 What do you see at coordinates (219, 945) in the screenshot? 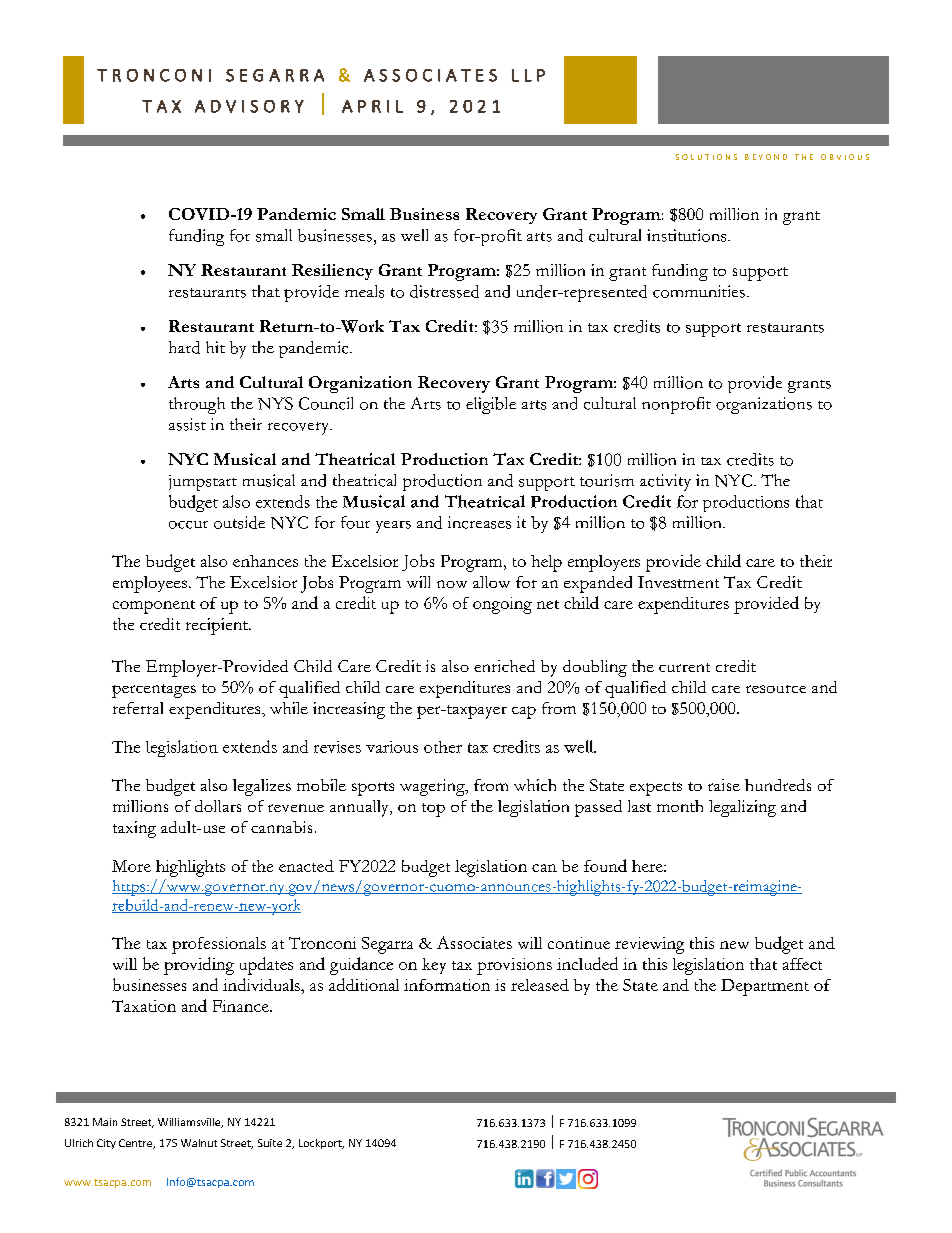
I see `professionals` at bounding box center [219, 945].
